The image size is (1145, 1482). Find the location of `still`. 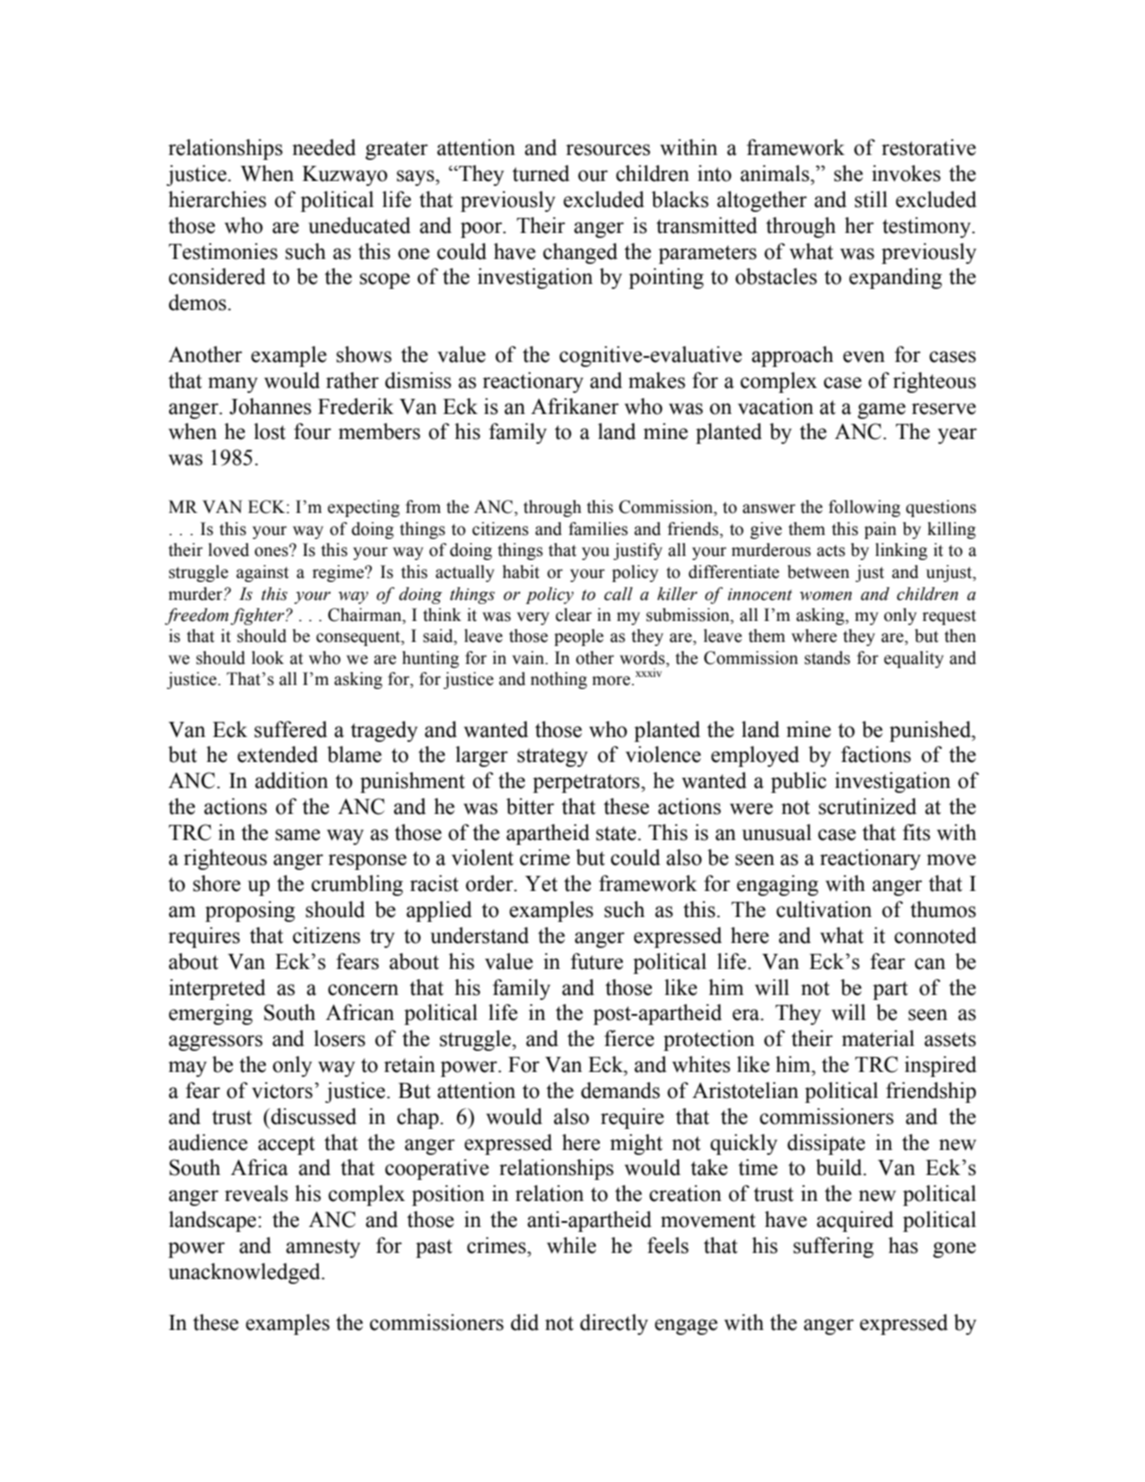

still is located at coordinates (871, 199).
